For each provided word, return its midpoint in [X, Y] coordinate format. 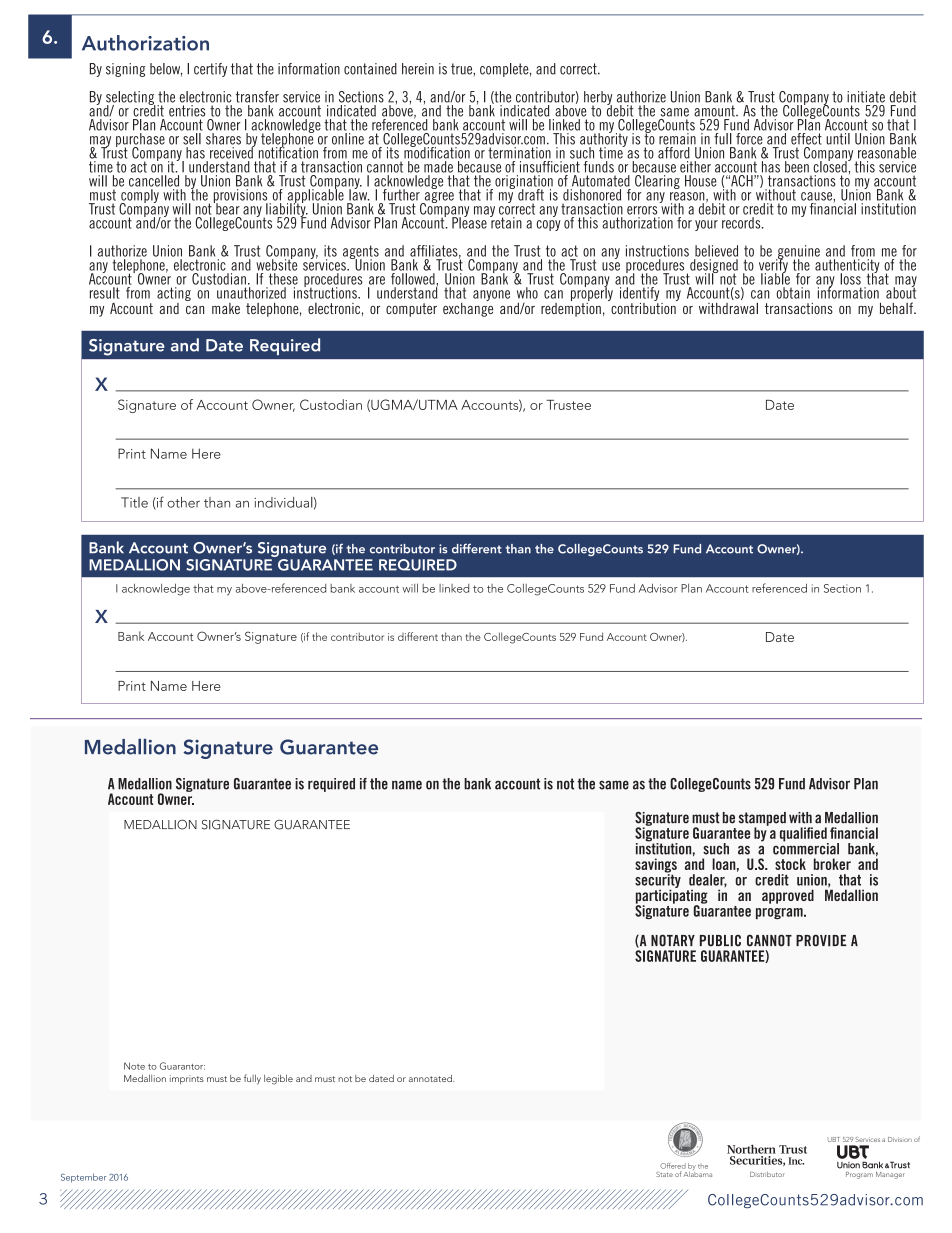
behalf [897, 308]
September [83, 1178]
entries [187, 111]
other [183, 502]
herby [598, 99]
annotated [431, 1078]
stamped [762, 820]
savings [656, 866]
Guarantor [182, 1066]
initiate [866, 97]
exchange [468, 308]
